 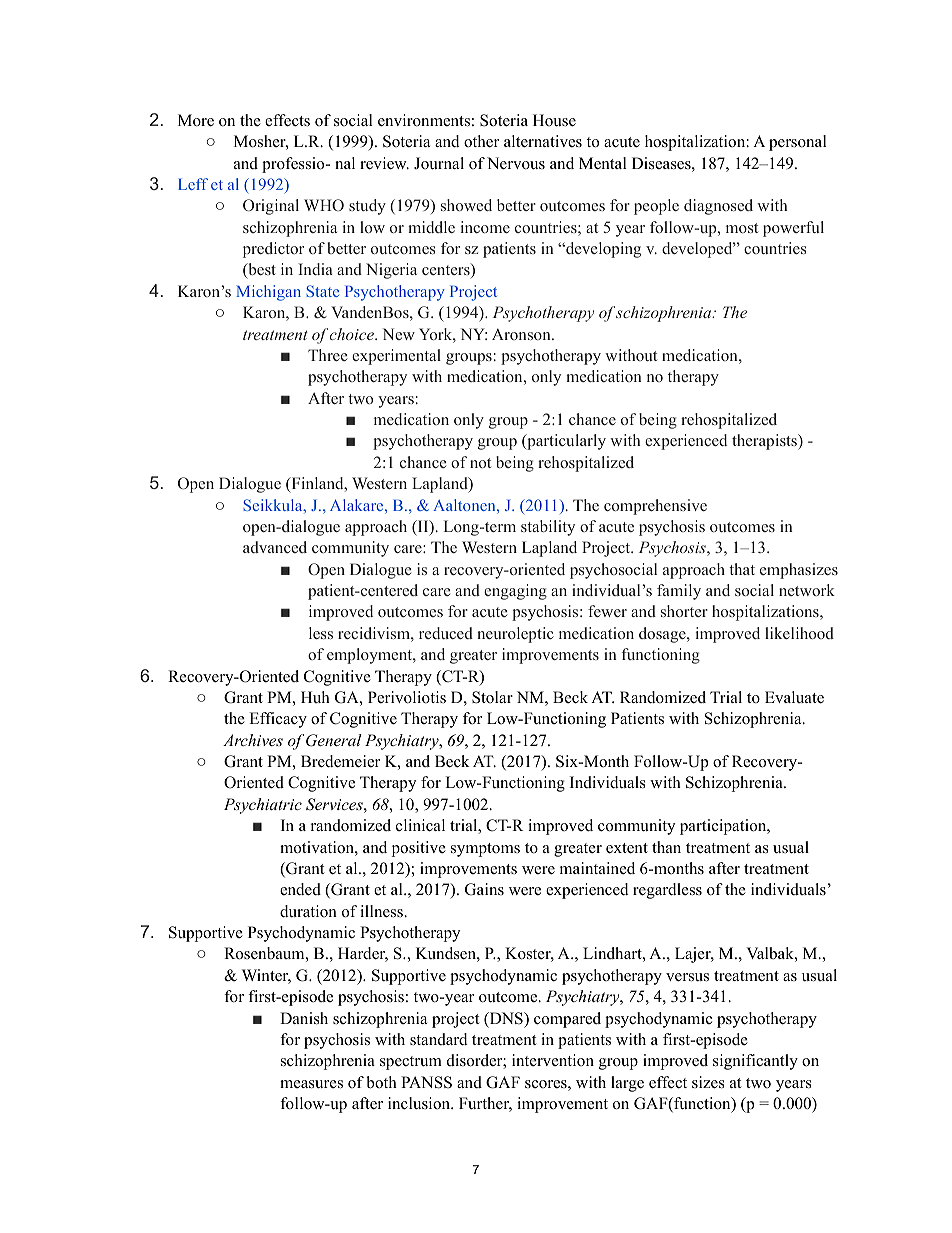 I want to click on Original, so click(x=271, y=207).
